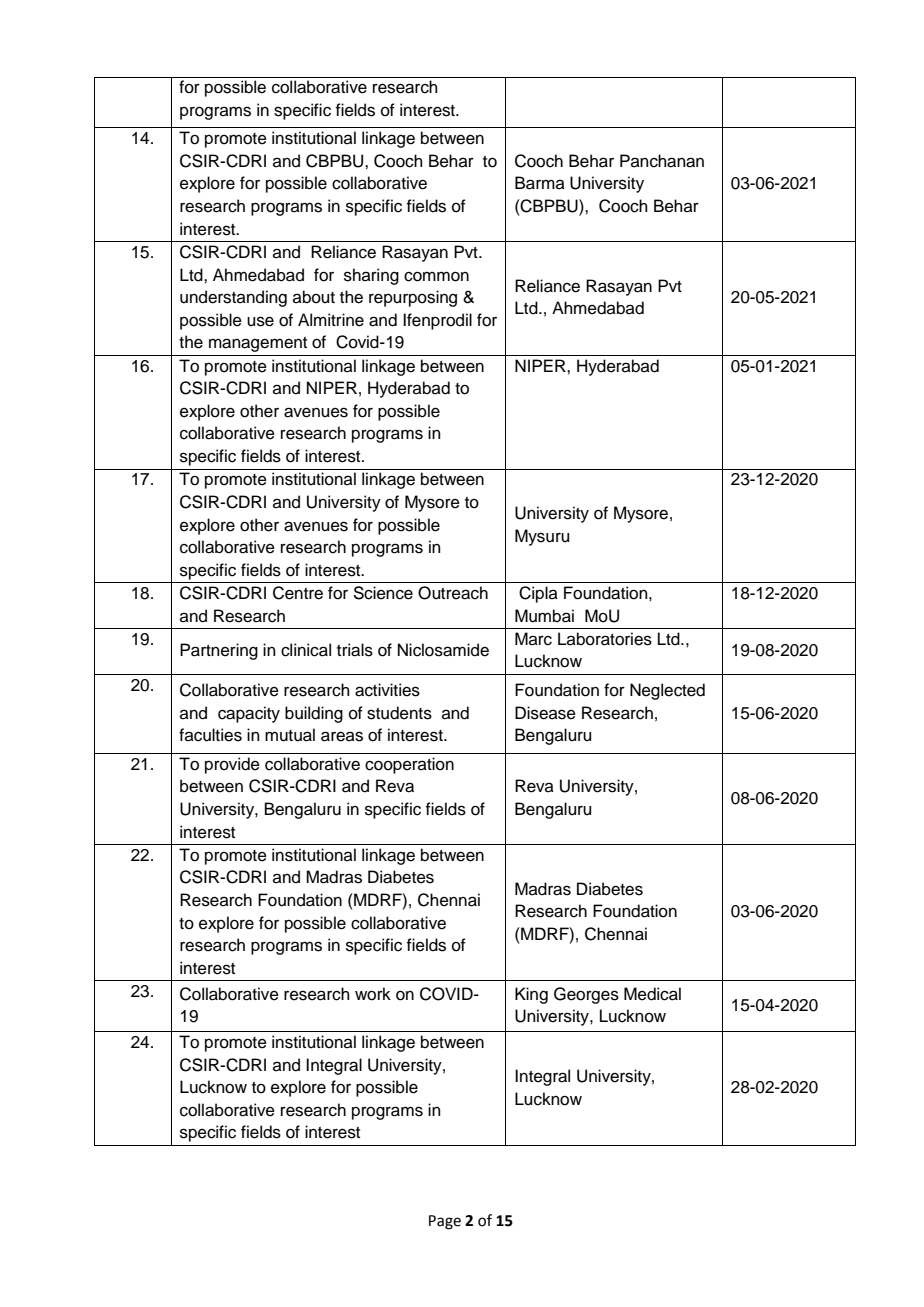  I want to click on Outreach, so click(453, 593).
